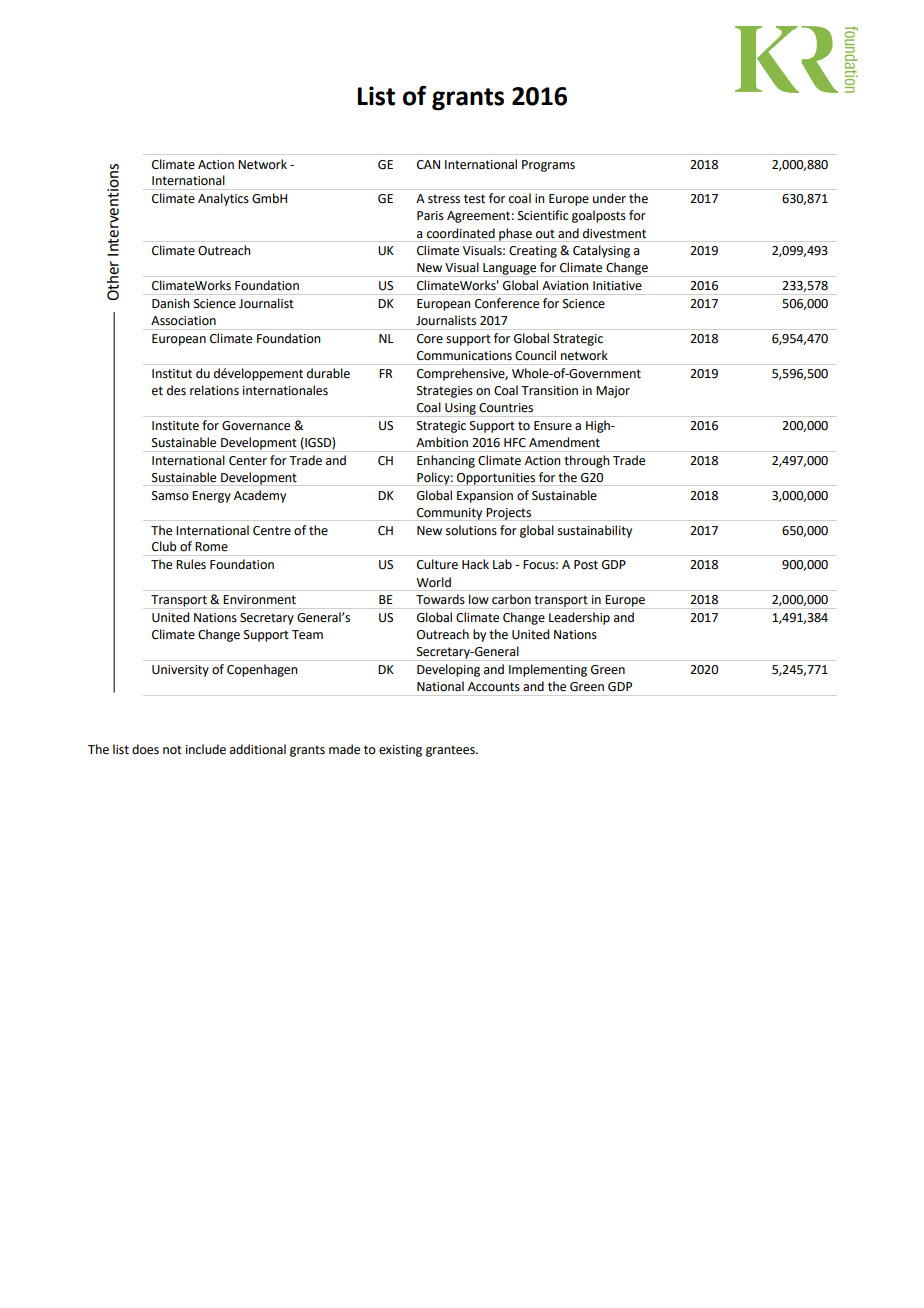 This screenshot has width=924, height=1308. I want to click on World, so click(433, 582).
